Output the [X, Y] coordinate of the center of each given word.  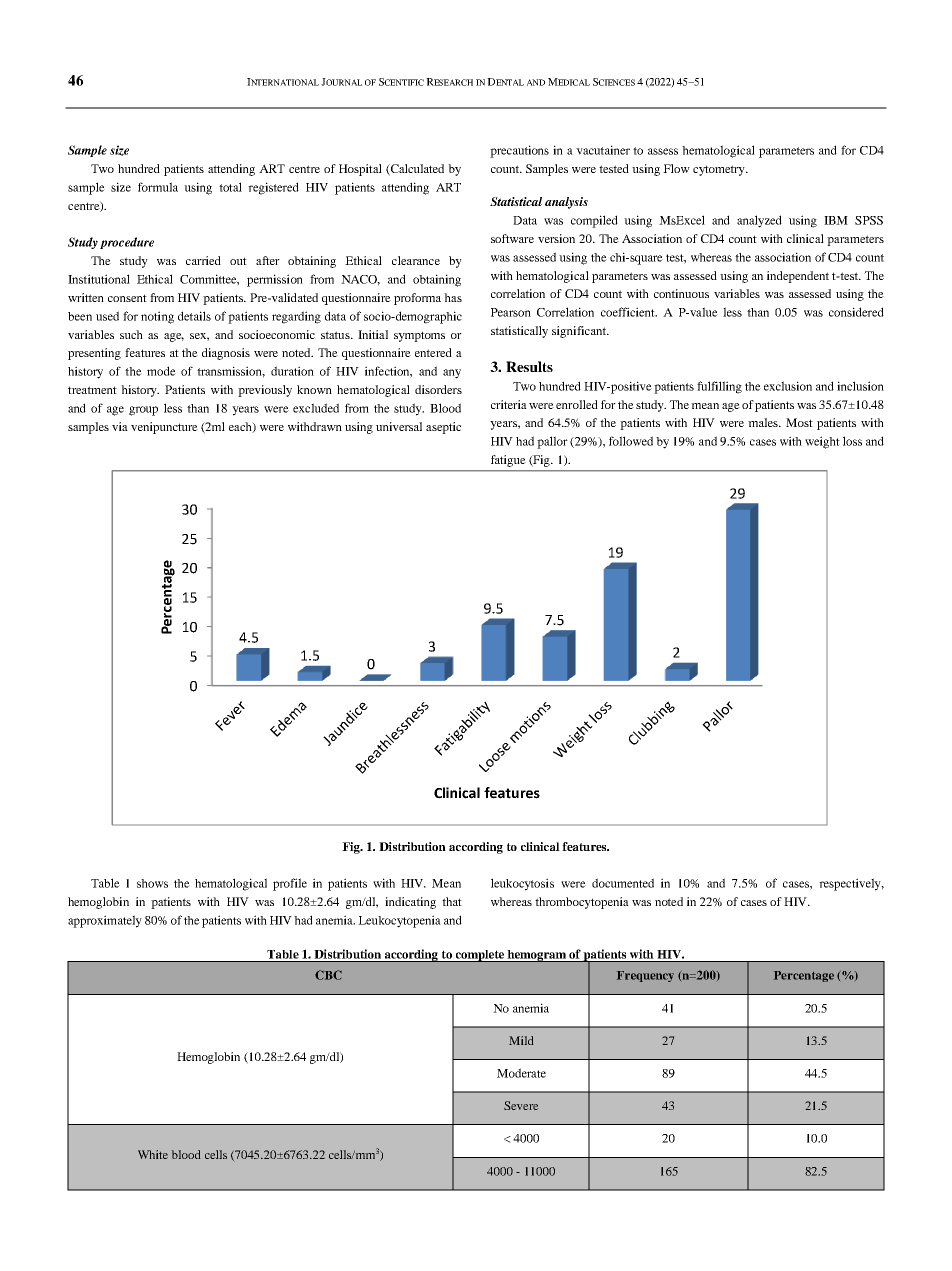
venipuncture [164, 428]
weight [822, 442]
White [153, 1154]
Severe [521, 1105]
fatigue [508, 461]
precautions [519, 151]
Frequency [645, 976]
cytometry [720, 170]
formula [158, 187]
